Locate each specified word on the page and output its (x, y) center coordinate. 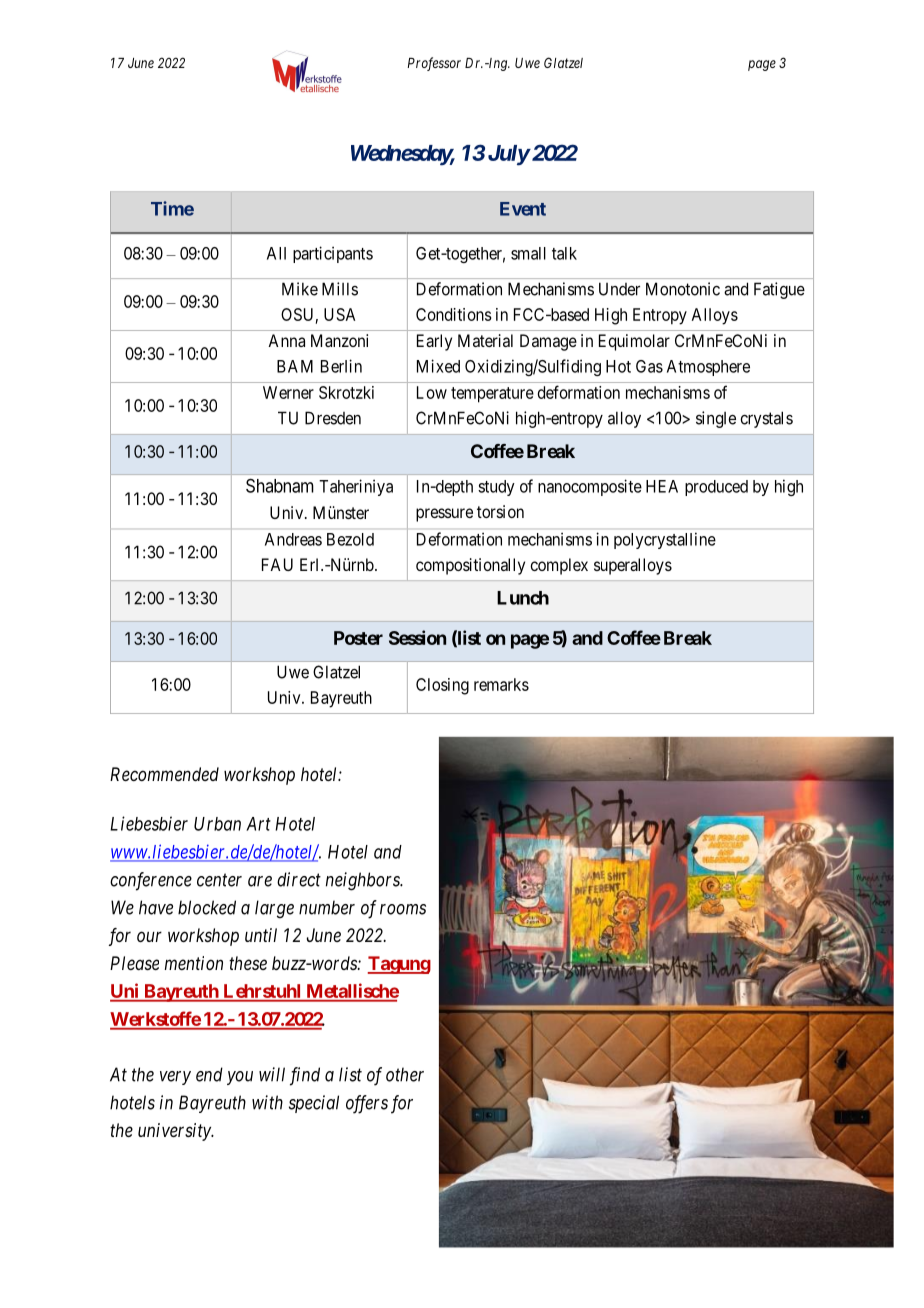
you (240, 1078)
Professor (434, 64)
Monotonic (683, 289)
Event (523, 209)
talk (564, 253)
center (219, 880)
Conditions (454, 314)
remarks (501, 684)
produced (716, 488)
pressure (444, 515)
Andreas (293, 539)
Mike (300, 289)
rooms (403, 909)
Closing (442, 686)
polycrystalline (665, 540)
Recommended (164, 774)
